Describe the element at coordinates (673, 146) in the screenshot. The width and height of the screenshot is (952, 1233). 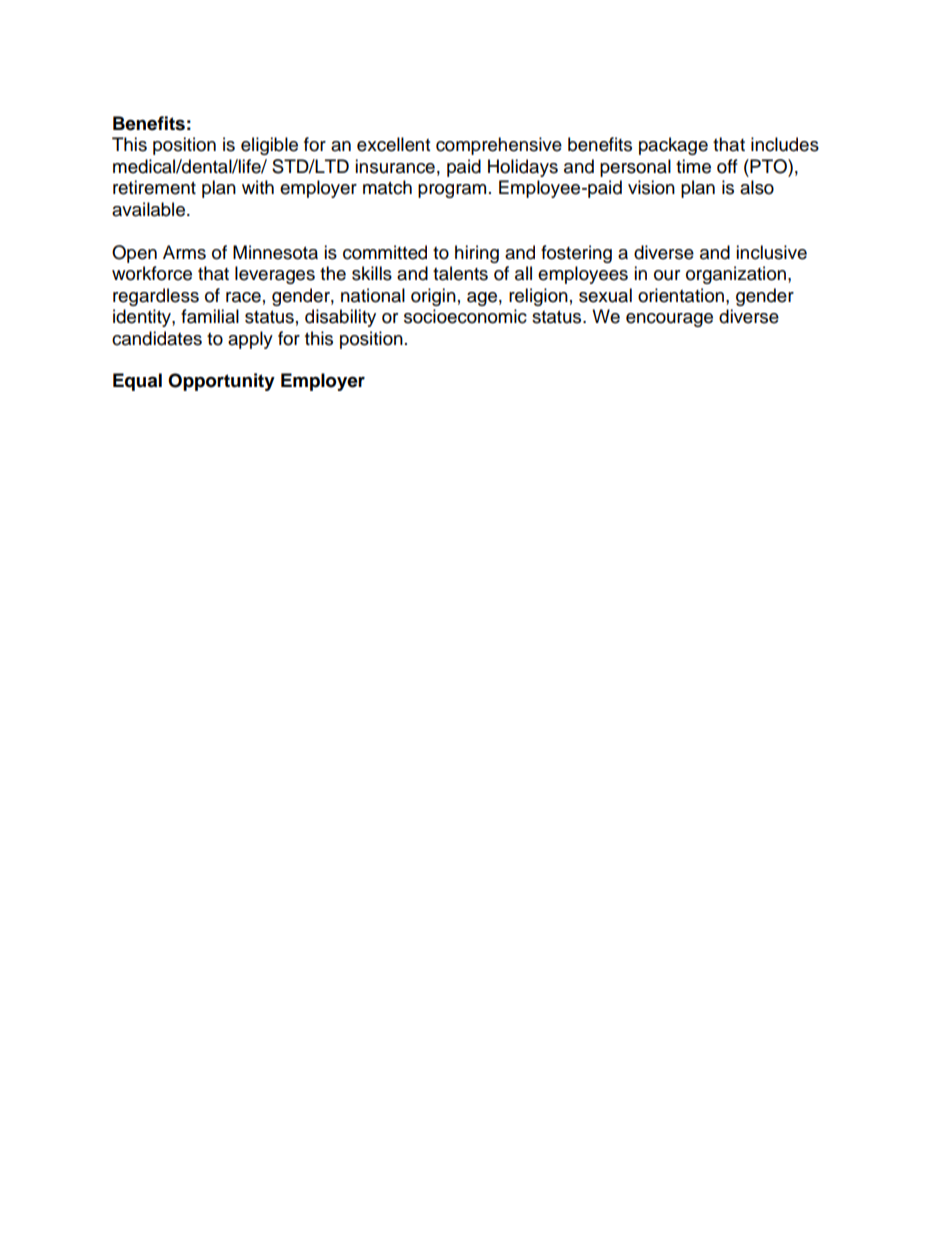
I see `package` at that location.
